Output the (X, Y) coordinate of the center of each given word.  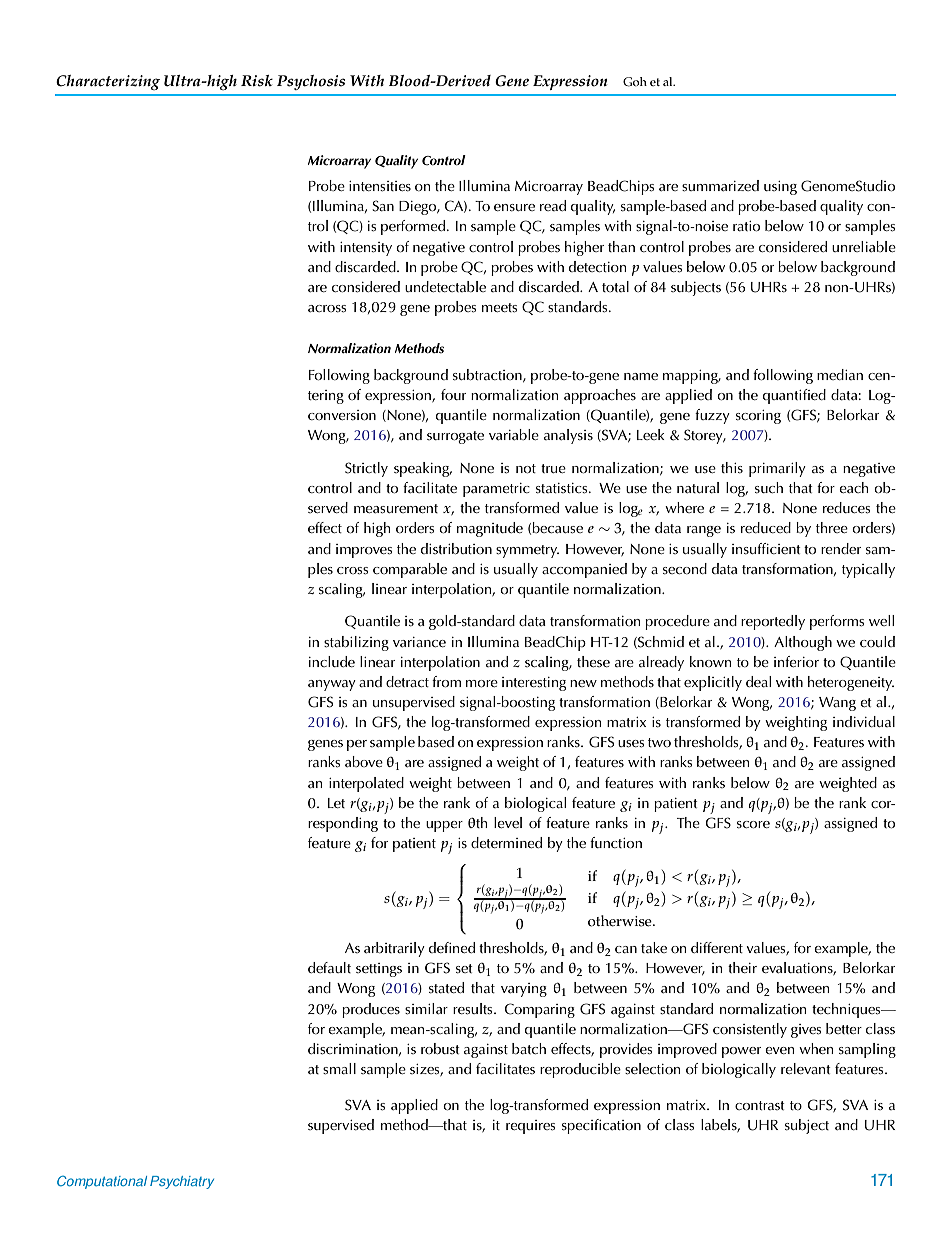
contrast (760, 1106)
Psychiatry (182, 1182)
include (332, 661)
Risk (257, 81)
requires (530, 1127)
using (780, 188)
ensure (514, 208)
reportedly (773, 622)
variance (419, 642)
